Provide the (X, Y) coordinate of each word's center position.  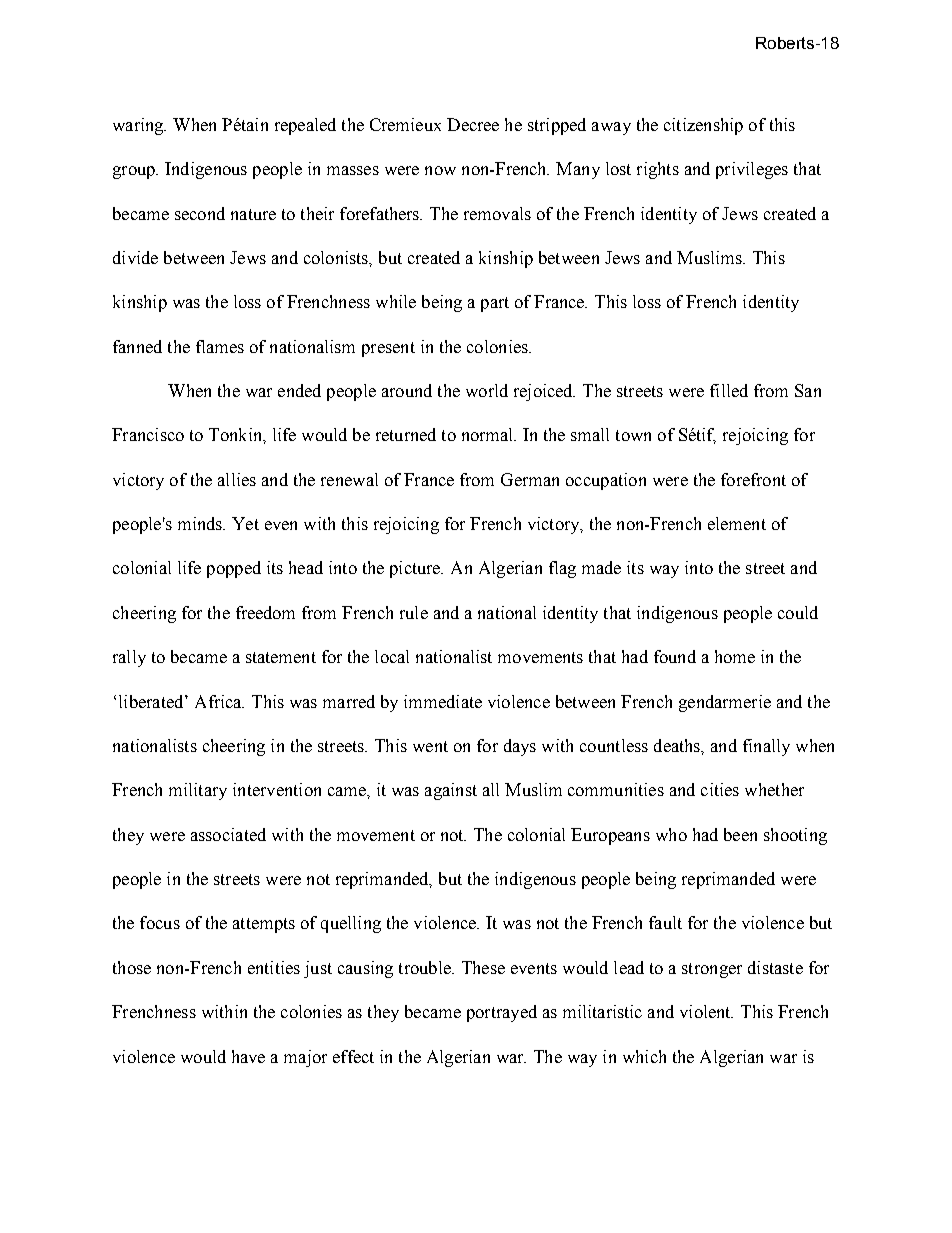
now (440, 170)
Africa (219, 701)
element (737, 523)
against (451, 791)
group (135, 172)
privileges (752, 170)
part (495, 304)
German (530, 479)
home (735, 656)
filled (729, 390)
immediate (443, 701)
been (740, 834)
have (248, 1056)
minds (201, 523)
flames (220, 346)
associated (228, 834)
